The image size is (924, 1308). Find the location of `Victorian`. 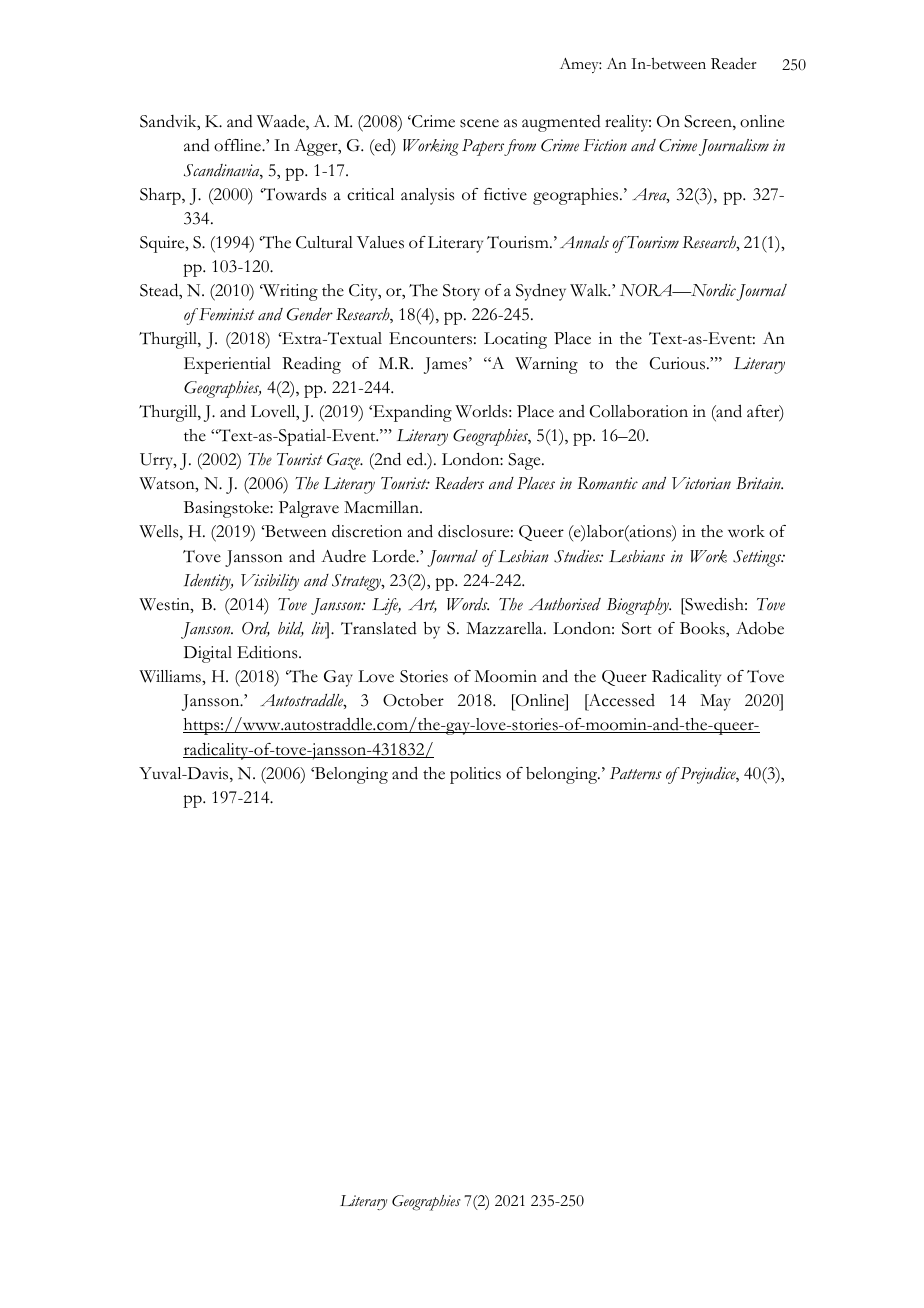

Victorian is located at coordinates (701, 483).
